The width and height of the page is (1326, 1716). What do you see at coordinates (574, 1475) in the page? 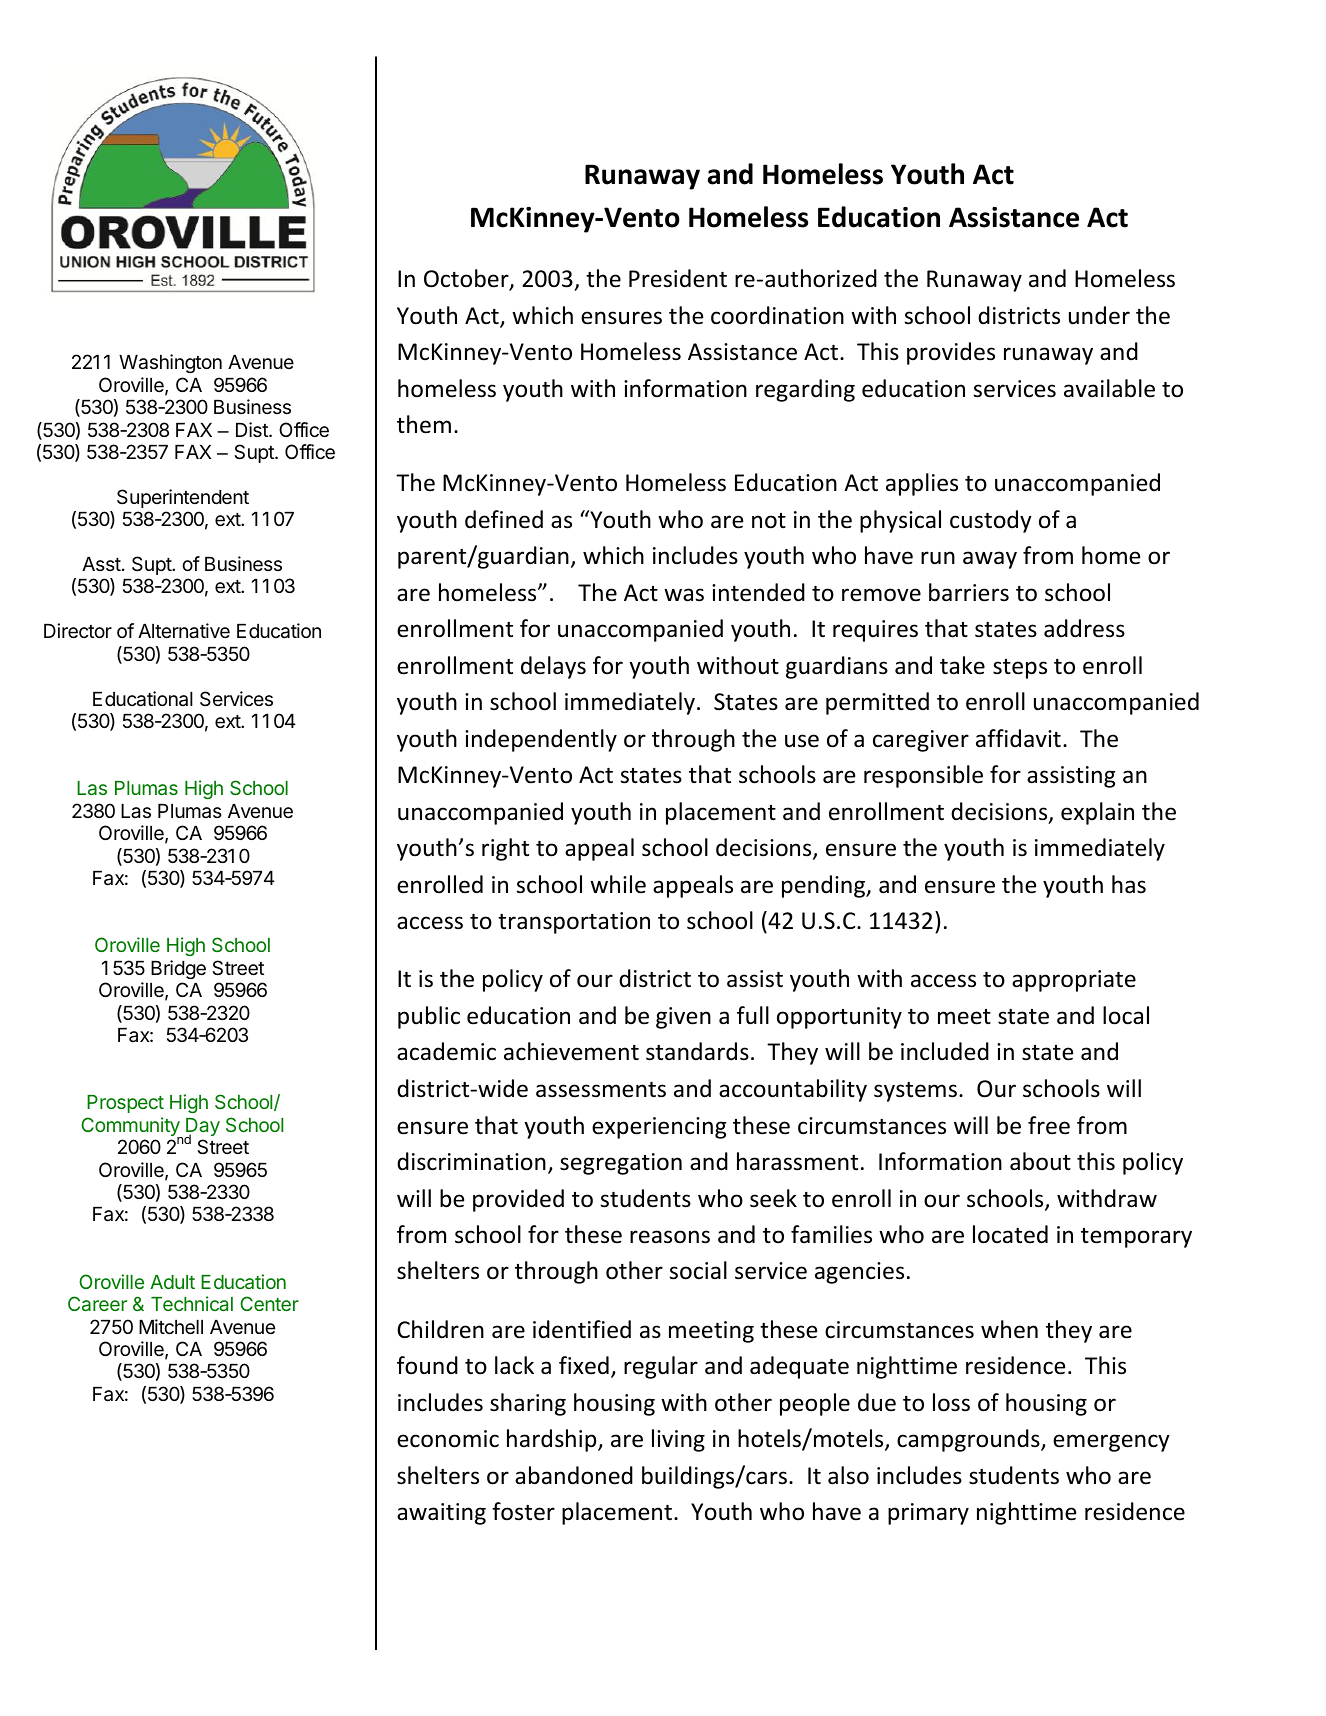
I see `abandoned` at bounding box center [574, 1475].
